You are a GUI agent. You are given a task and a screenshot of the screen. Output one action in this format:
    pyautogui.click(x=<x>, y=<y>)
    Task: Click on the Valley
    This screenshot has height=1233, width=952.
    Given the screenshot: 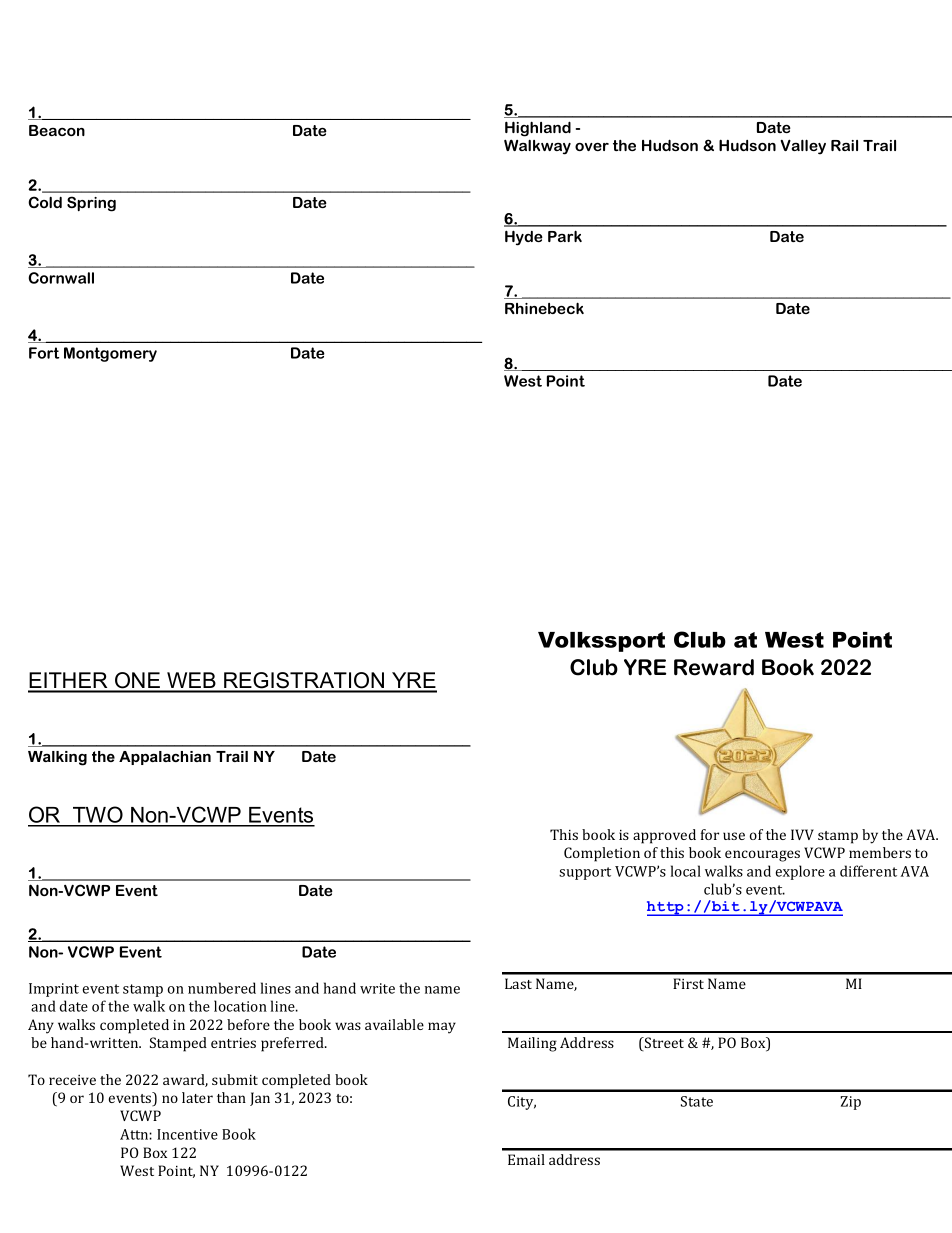 What is the action you would take?
    pyautogui.click(x=803, y=147)
